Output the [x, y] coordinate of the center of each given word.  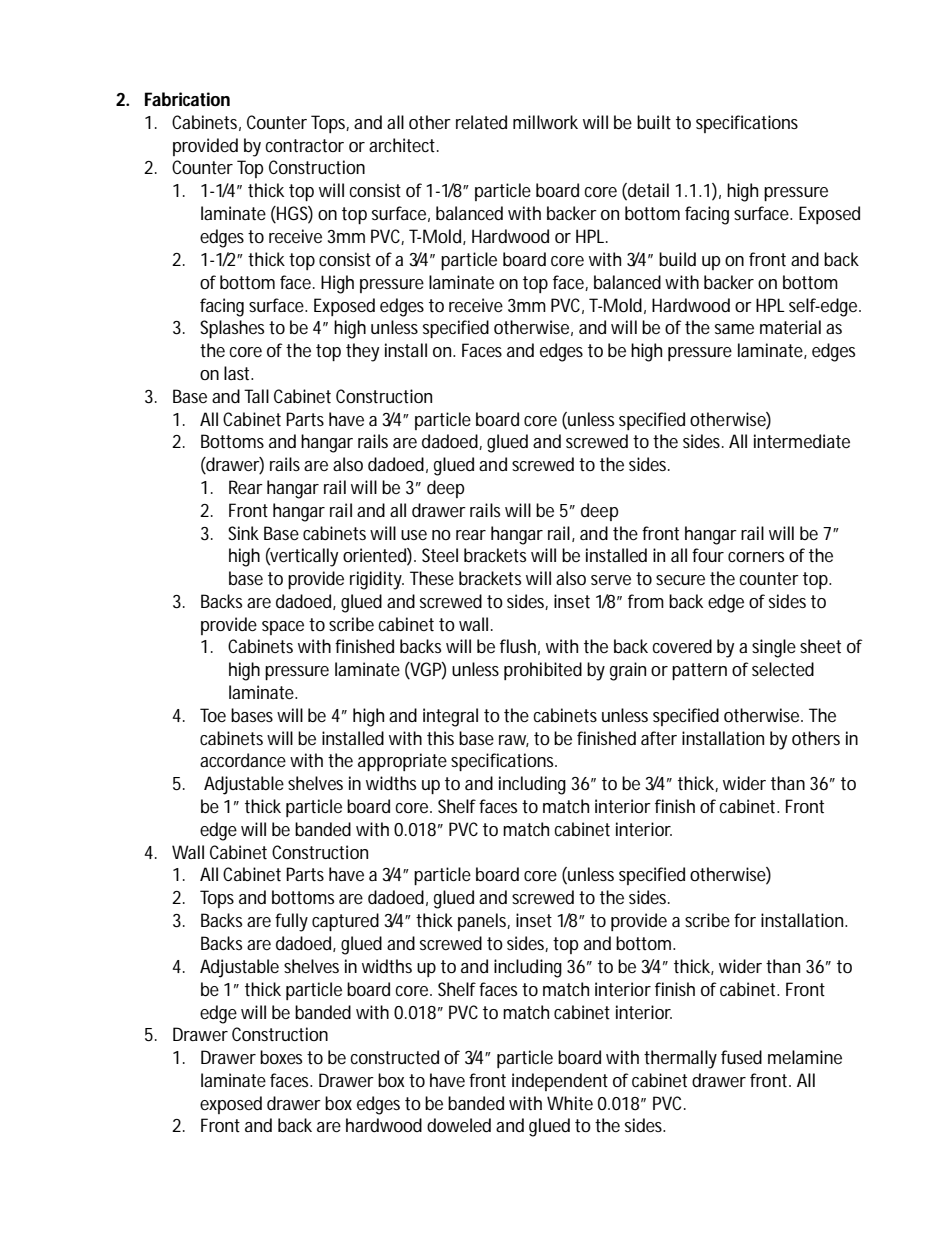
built [654, 122]
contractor [305, 145]
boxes [281, 1057]
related [481, 122]
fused [741, 1057]
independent [560, 1082]
